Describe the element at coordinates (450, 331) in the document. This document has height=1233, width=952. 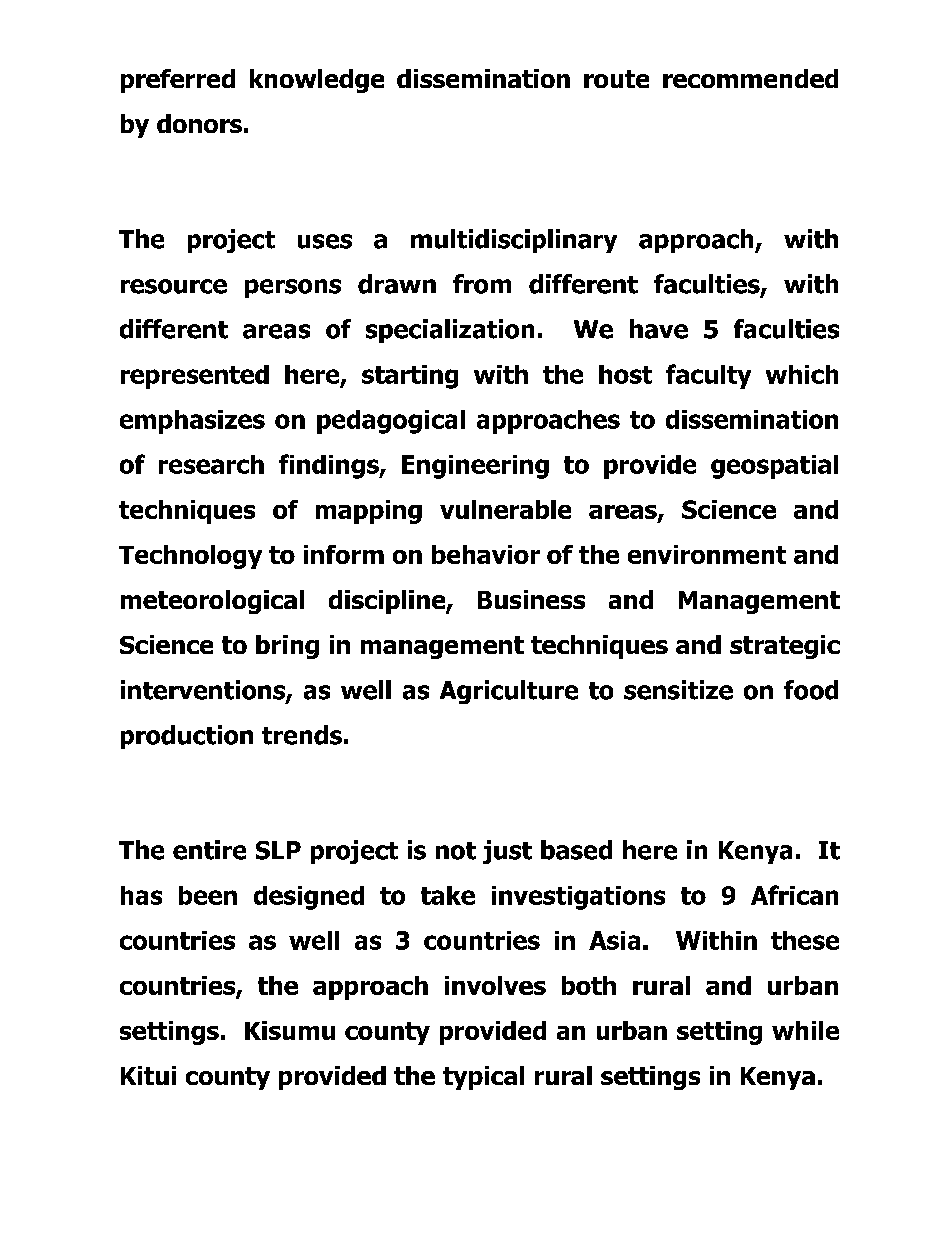
I see `specialization` at that location.
